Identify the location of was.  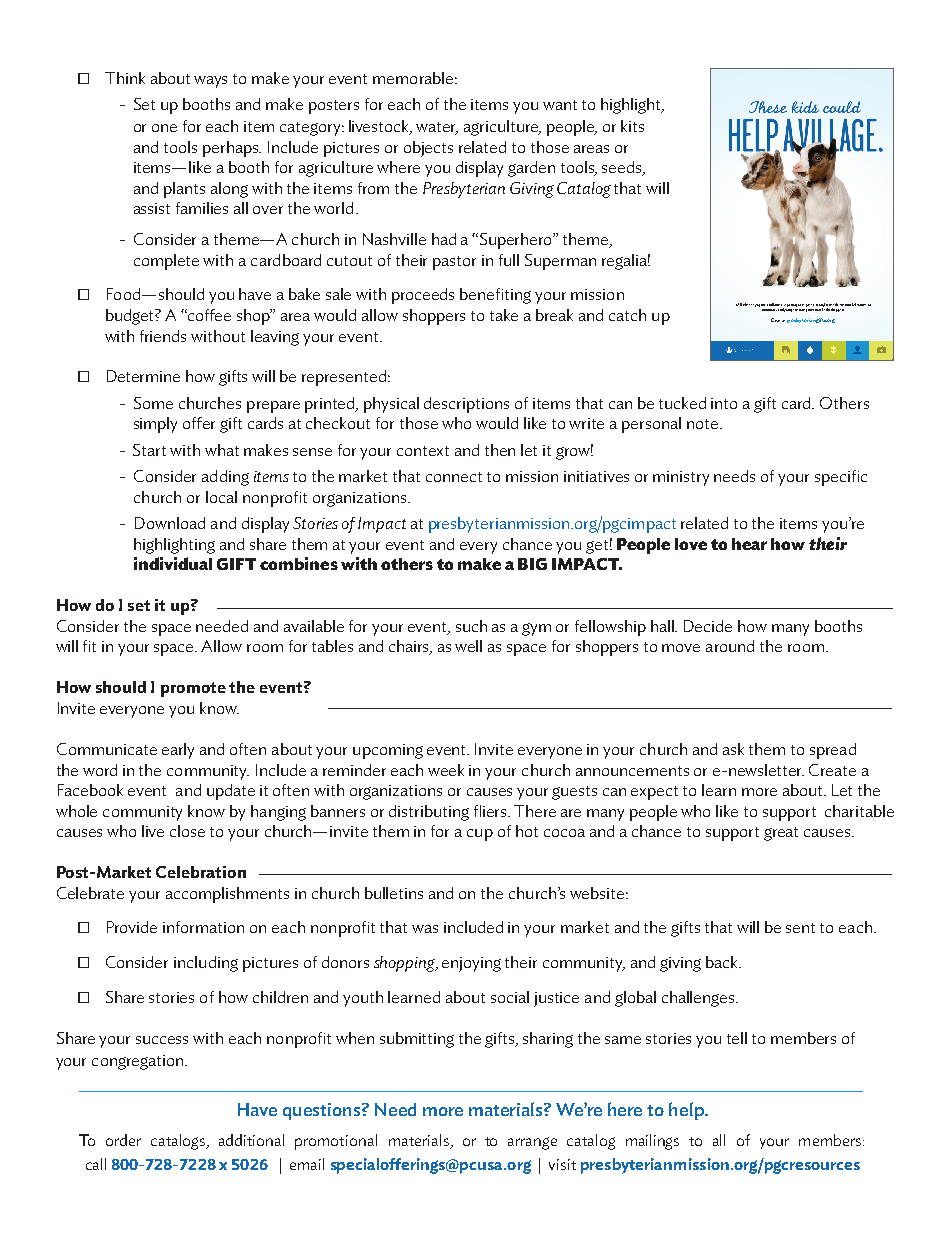
(425, 929).
